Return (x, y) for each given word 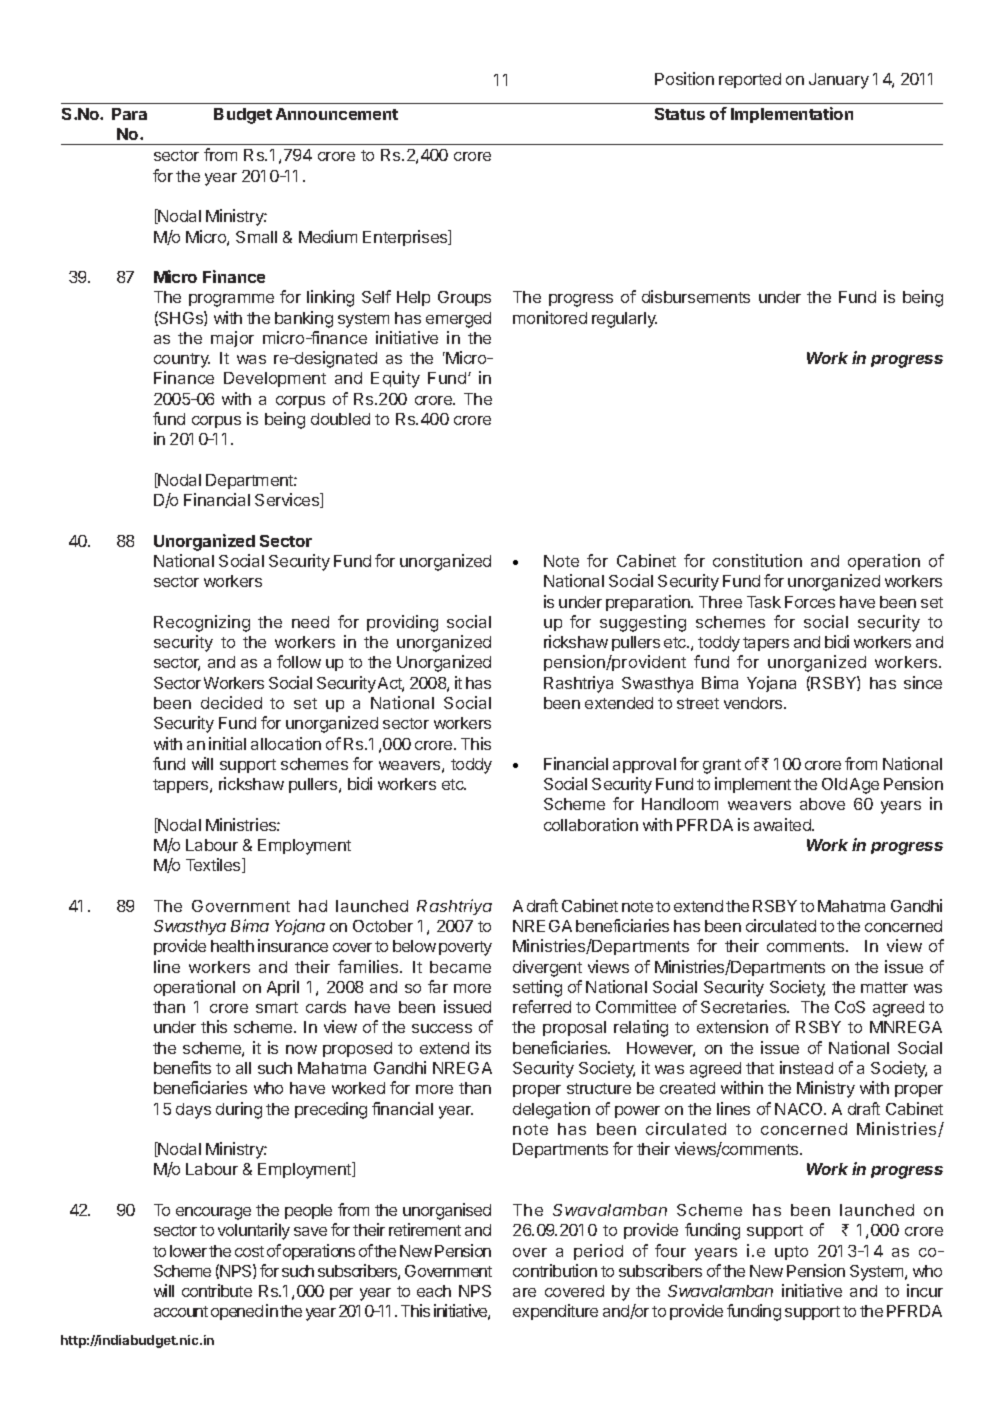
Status (680, 114)
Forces (810, 602)
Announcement (337, 114)
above (822, 804)
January (839, 81)
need (310, 622)
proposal (574, 1028)
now (301, 1049)
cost (249, 1251)
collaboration (591, 824)
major (232, 339)
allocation (286, 743)
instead (806, 1067)
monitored (550, 317)
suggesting (643, 623)
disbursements (696, 296)
